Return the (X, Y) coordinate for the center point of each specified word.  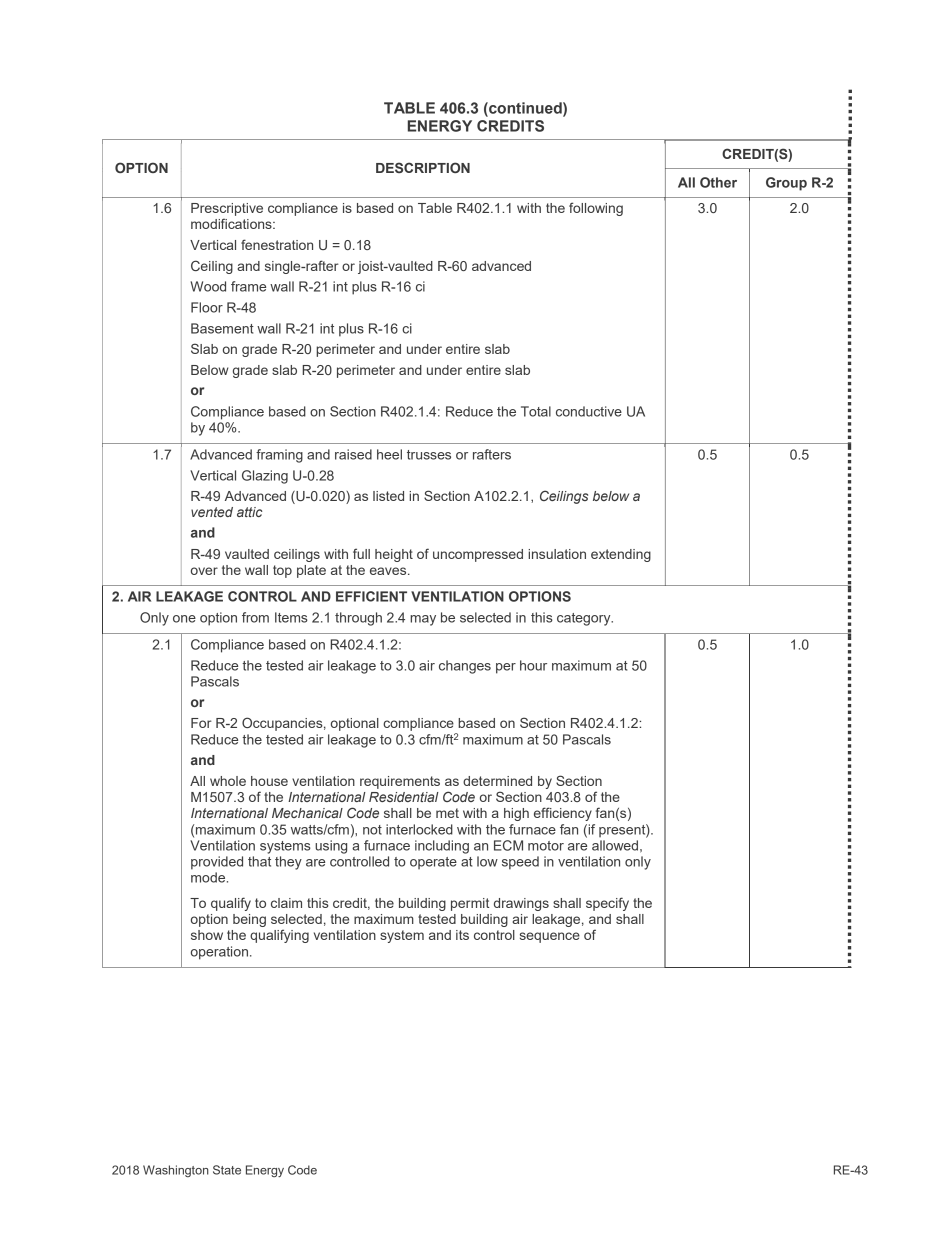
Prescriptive (227, 209)
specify (607, 904)
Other (718, 182)
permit (470, 904)
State (227, 1170)
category (585, 619)
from (255, 617)
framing (279, 456)
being (249, 920)
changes (465, 667)
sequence (550, 937)
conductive (589, 411)
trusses (429, 455)
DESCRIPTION (423, 167)
